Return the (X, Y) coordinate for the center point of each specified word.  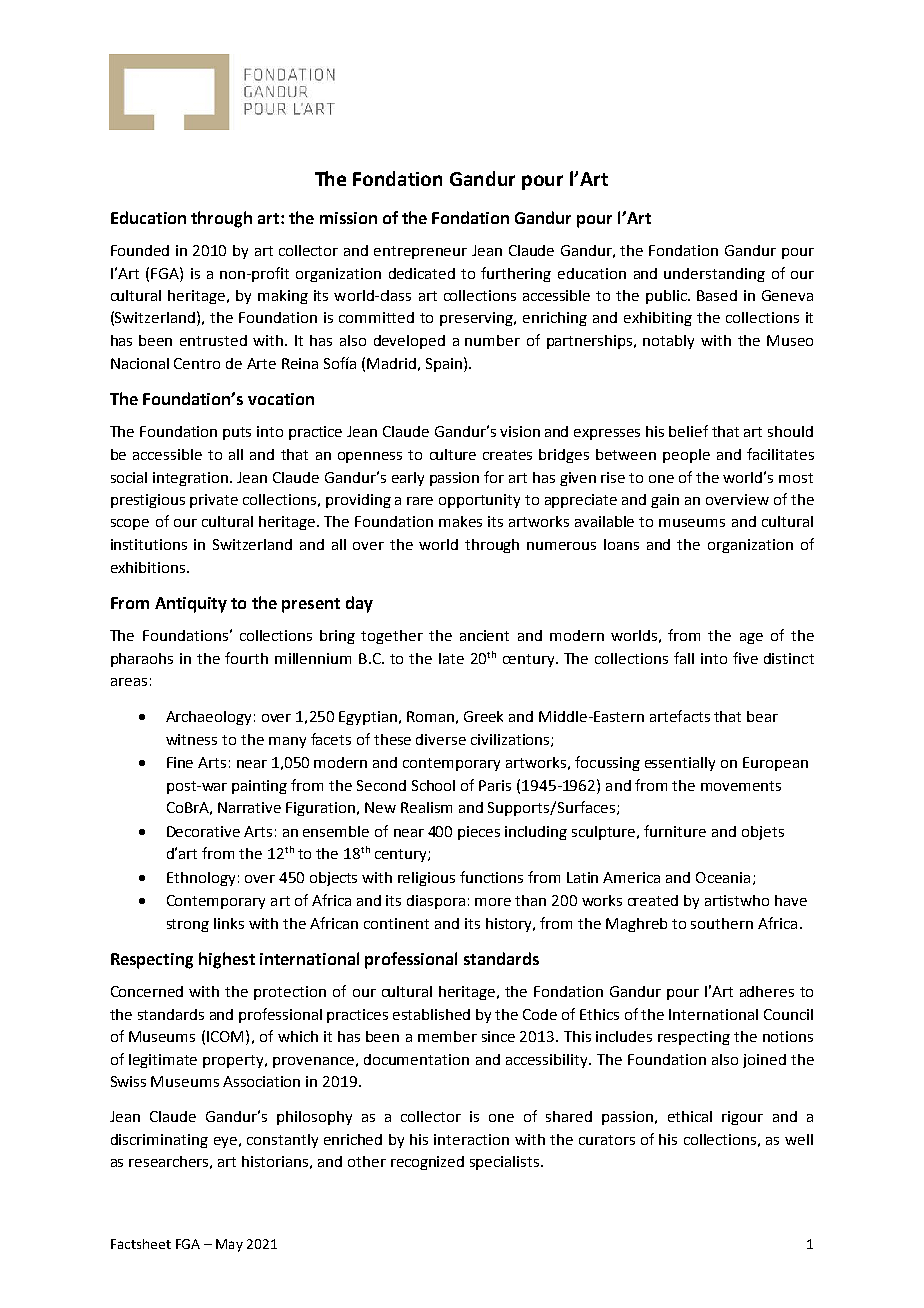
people (686, 456)
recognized (427, 1163)
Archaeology (208, 718)
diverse (441, 739)
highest (227, 960)
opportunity (479, 501)
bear (762, 716)
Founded (140, 250)
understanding (714, 275)
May (229, 1245)
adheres (767, 991)
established (431, 1014)
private (214, 501)
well (799, 1139)
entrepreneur (420, 252)
